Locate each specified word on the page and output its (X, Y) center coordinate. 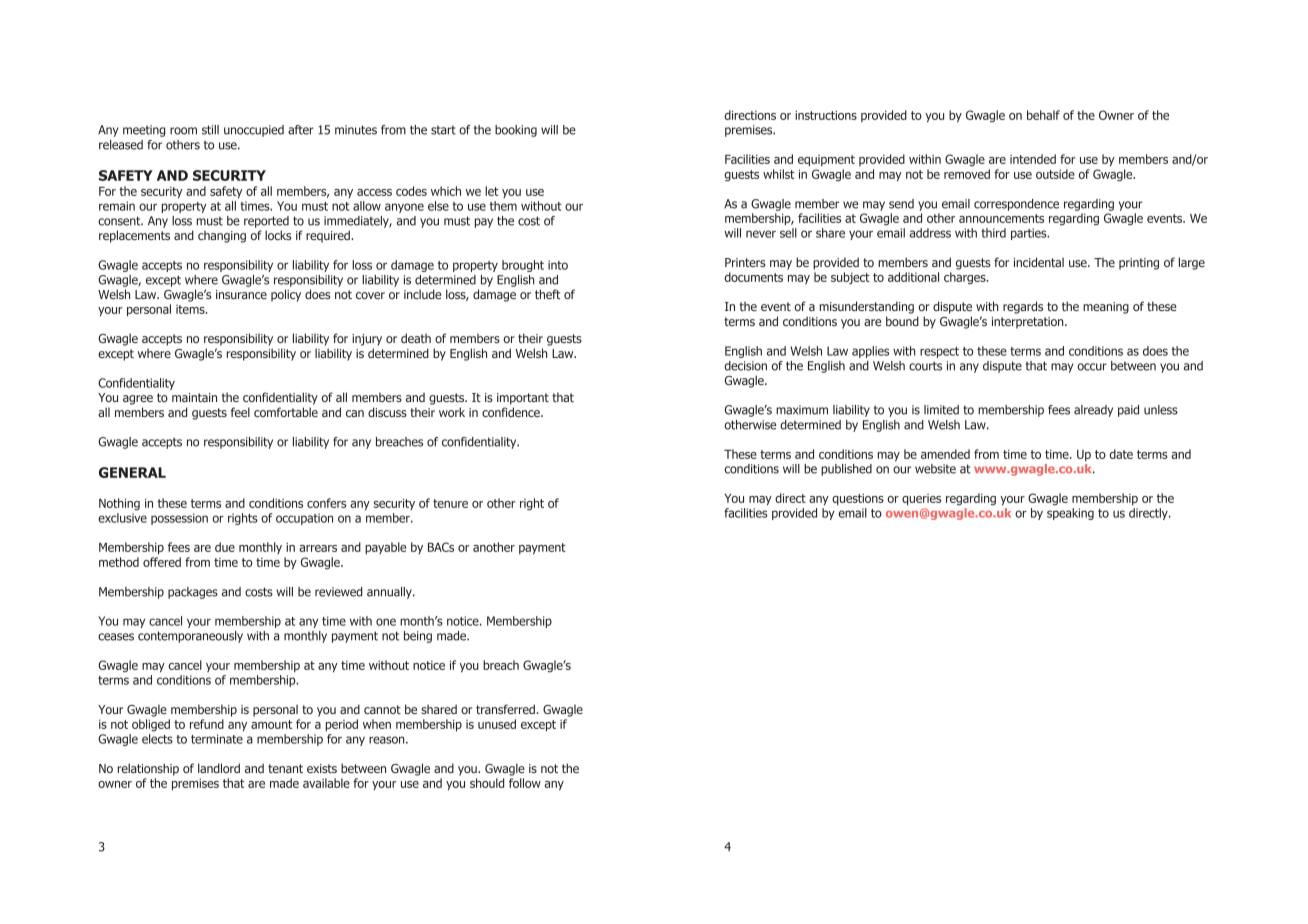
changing (222, 236)
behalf (1043, 115)
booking (516, 131)
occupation (304, 519)
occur (1092, 367)
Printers (745, 262)
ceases (116, 637)
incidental (1039, 262)
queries (921, 500)
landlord (219, 768)
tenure (450, 503)
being (418, 637)
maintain (194, 397)
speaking (1070, 514)
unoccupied (254, 131)
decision (746, 366)
